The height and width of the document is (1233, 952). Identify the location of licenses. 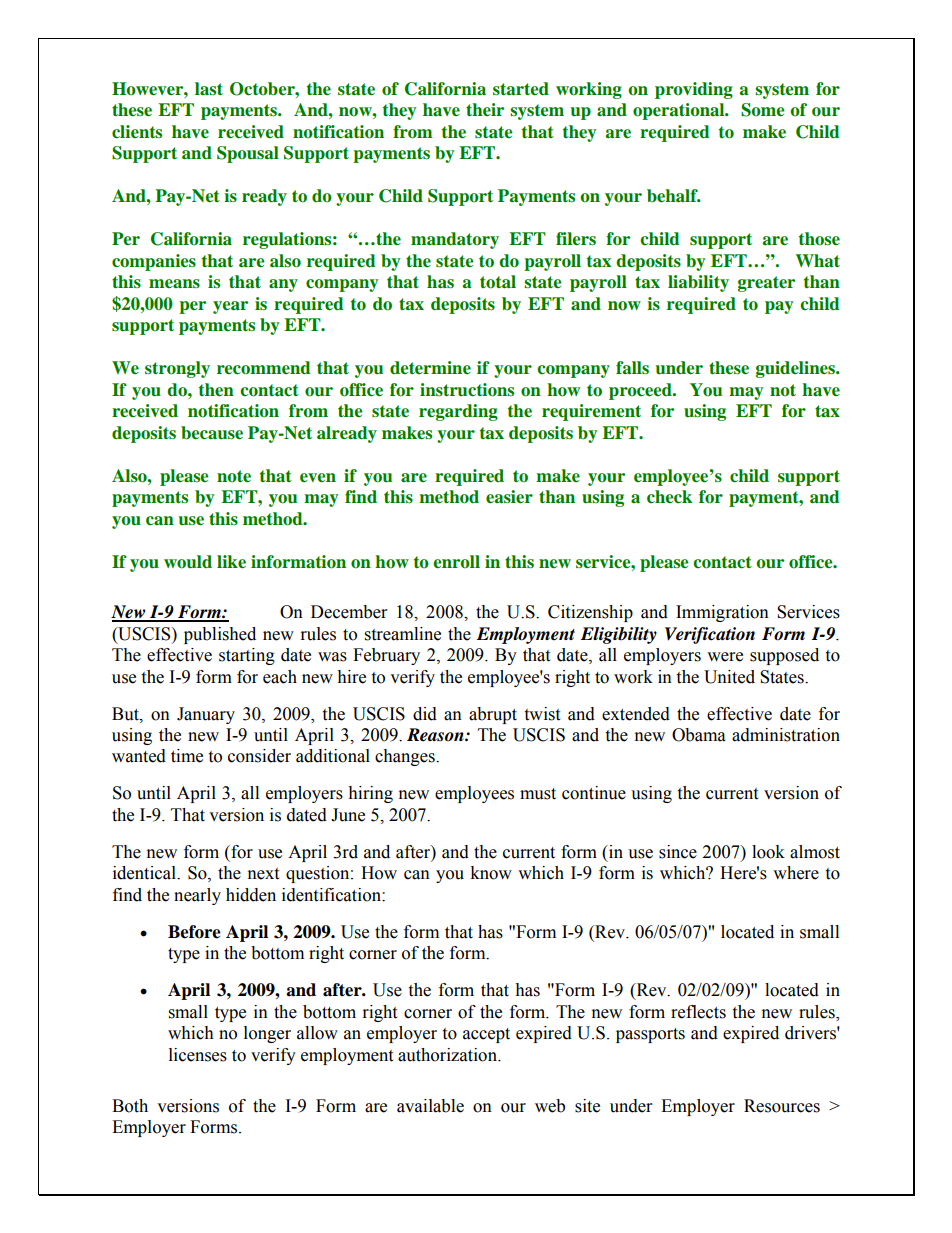
(198, 1055).
